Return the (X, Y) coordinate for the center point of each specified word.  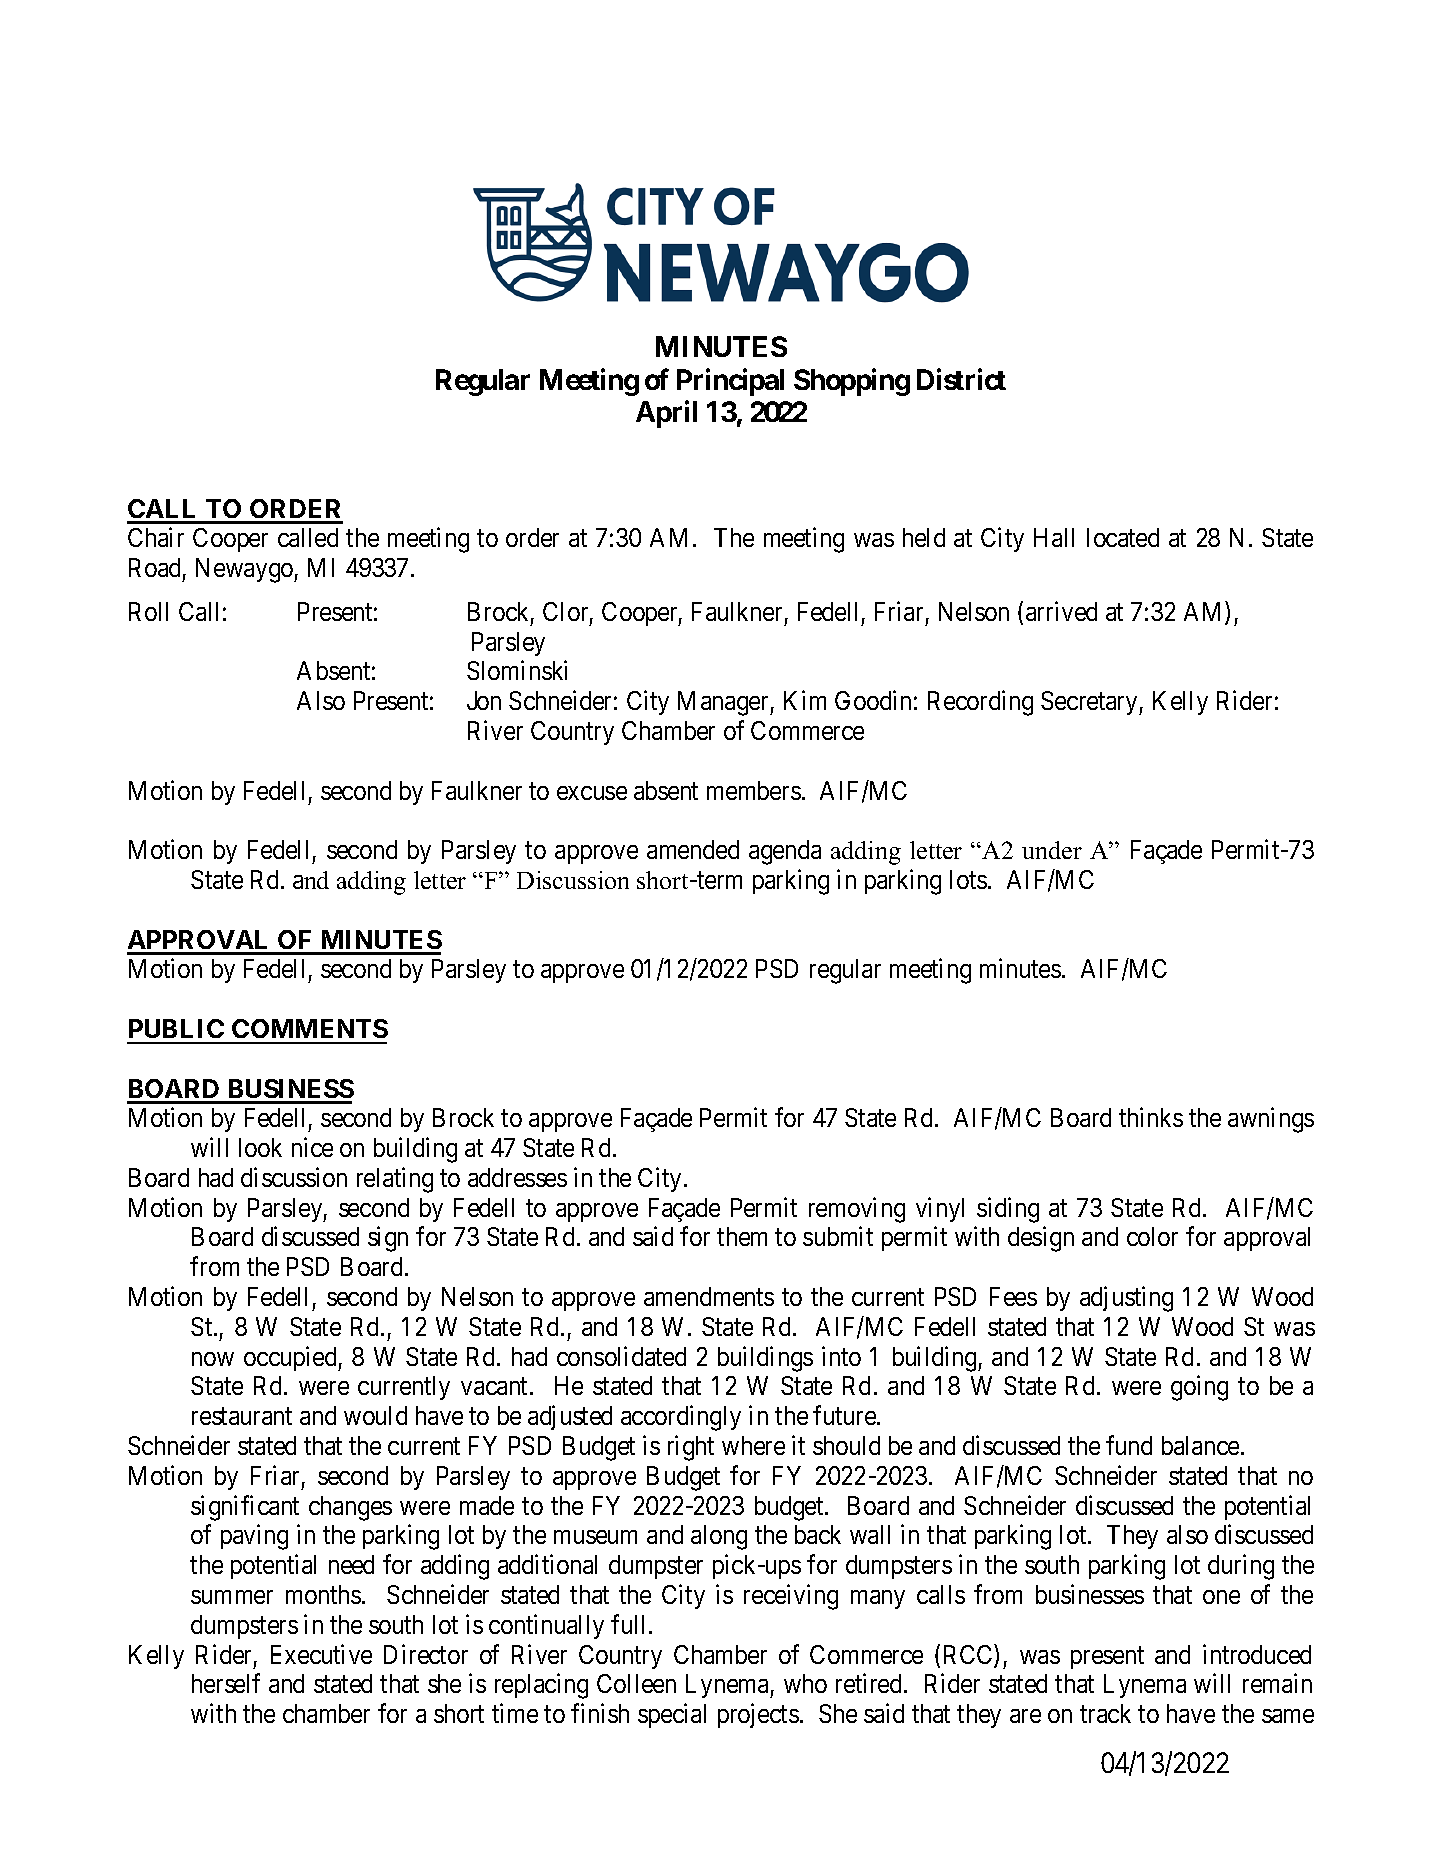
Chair (156, 537)
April (666, 414)
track (1105, 1713)
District (961, 379)
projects (758, 1715)
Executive (321, 1654)
